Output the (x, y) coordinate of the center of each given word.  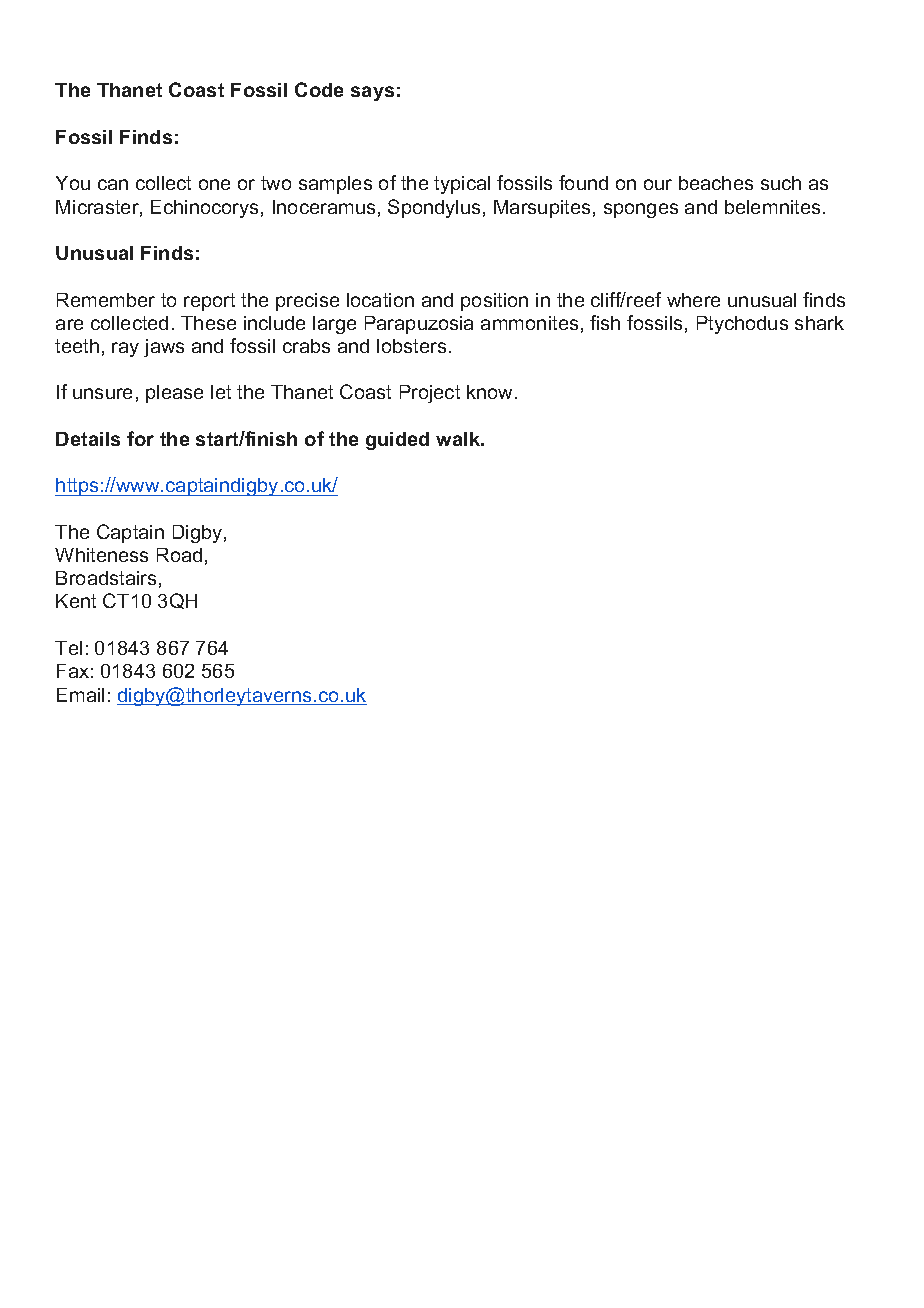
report (209, 302)
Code (319, 89)
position (494, 302)
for (140, 438)
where (693, 300)
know (491, 392)
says (372, 93)
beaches (716, 183)
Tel (68, 648)
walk (459, 439)
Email (80, 695)
